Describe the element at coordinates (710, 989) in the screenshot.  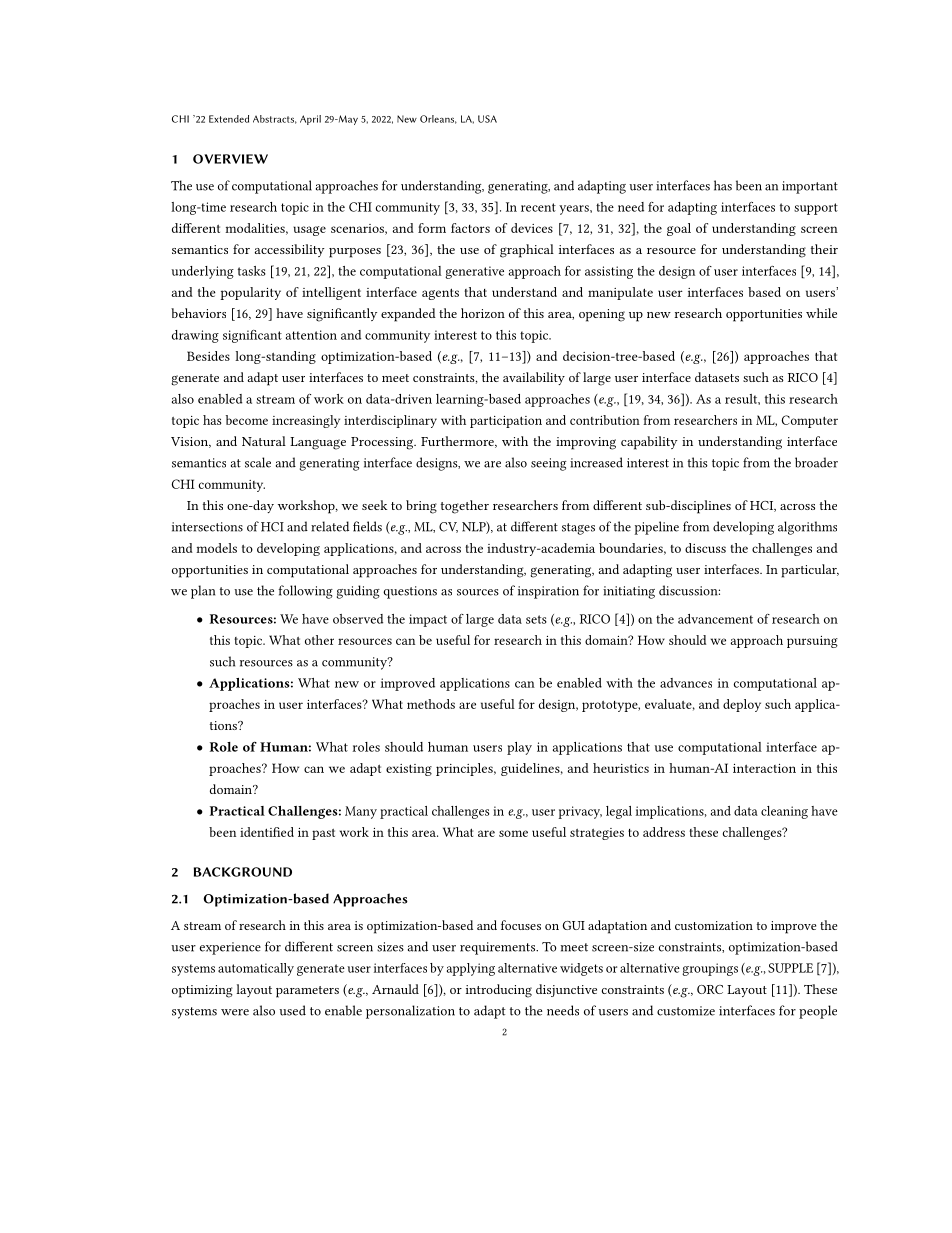
I see `ORC` at that location.
